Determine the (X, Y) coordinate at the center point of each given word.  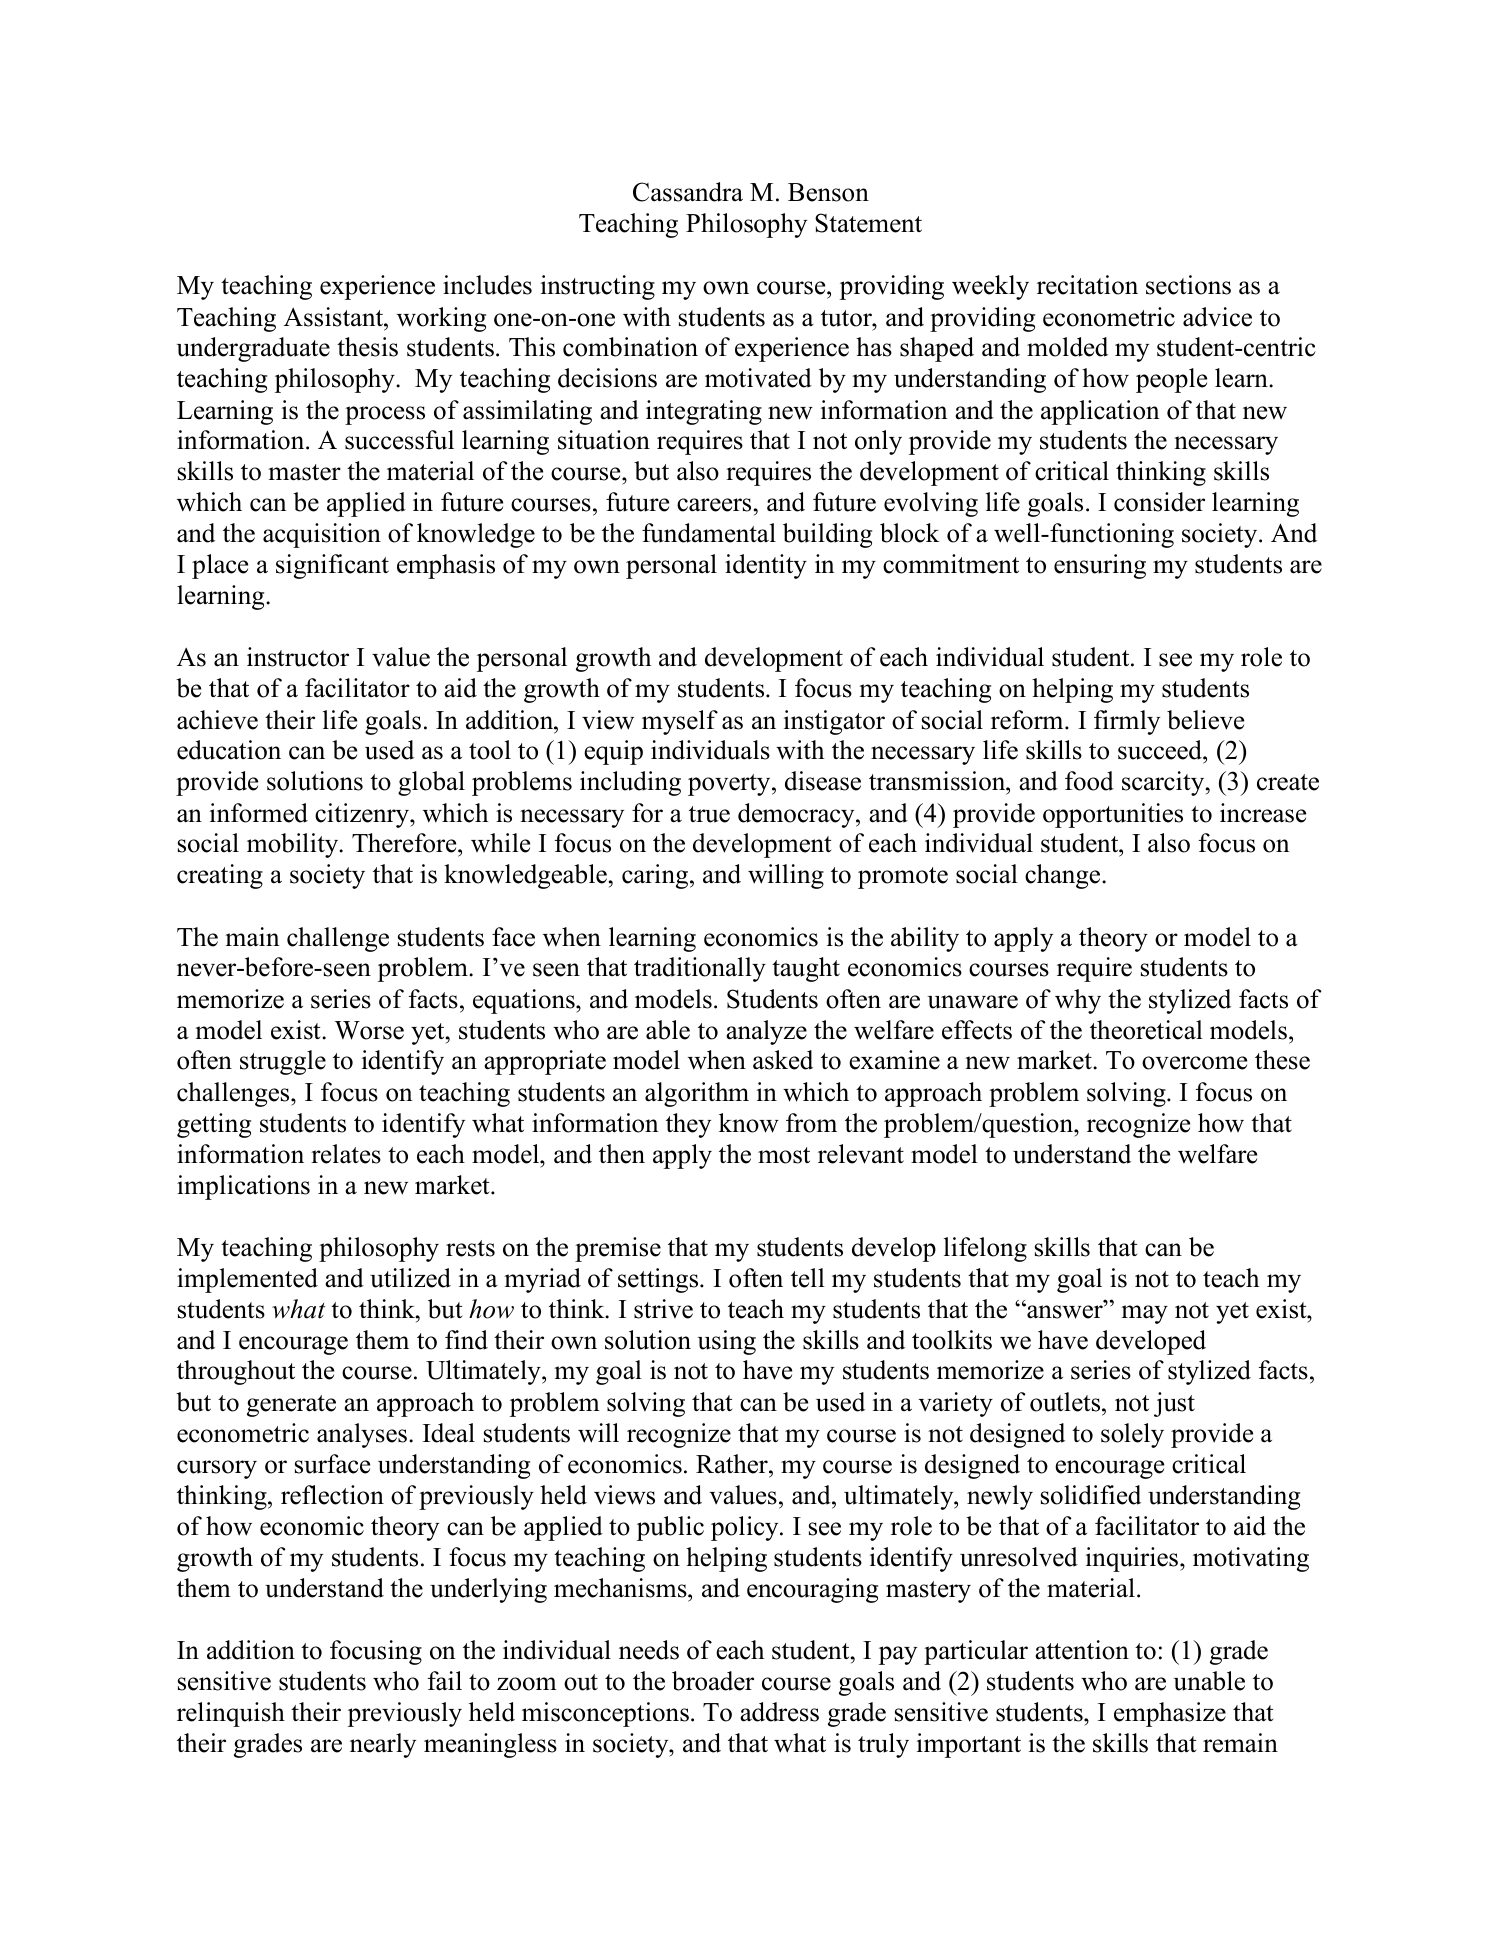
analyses (362, 1435)
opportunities (1113, 815)
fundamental (709, 533)
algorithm (697, 1094)
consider (1159, 502)
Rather (733, 1464)
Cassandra (688, 192)
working (441, 319)
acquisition (322, 535)
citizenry (363, 815)
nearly (383, 1745)
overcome (1194, 1063)
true (709, 814)
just (1174, 1404)
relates (346, 1154)
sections (1188, 285)
